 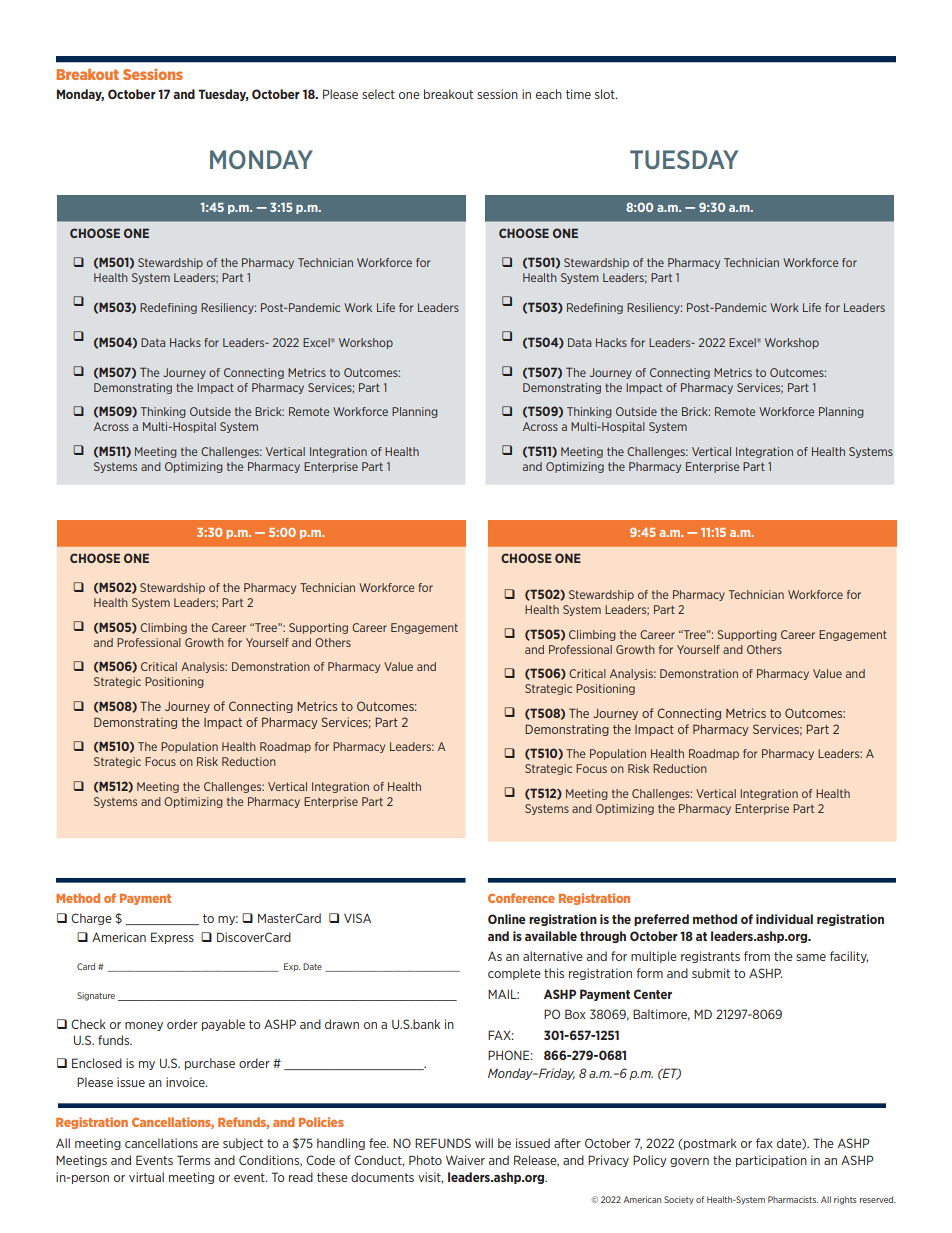 I want to click on Express, so click(x=172, y=938).
